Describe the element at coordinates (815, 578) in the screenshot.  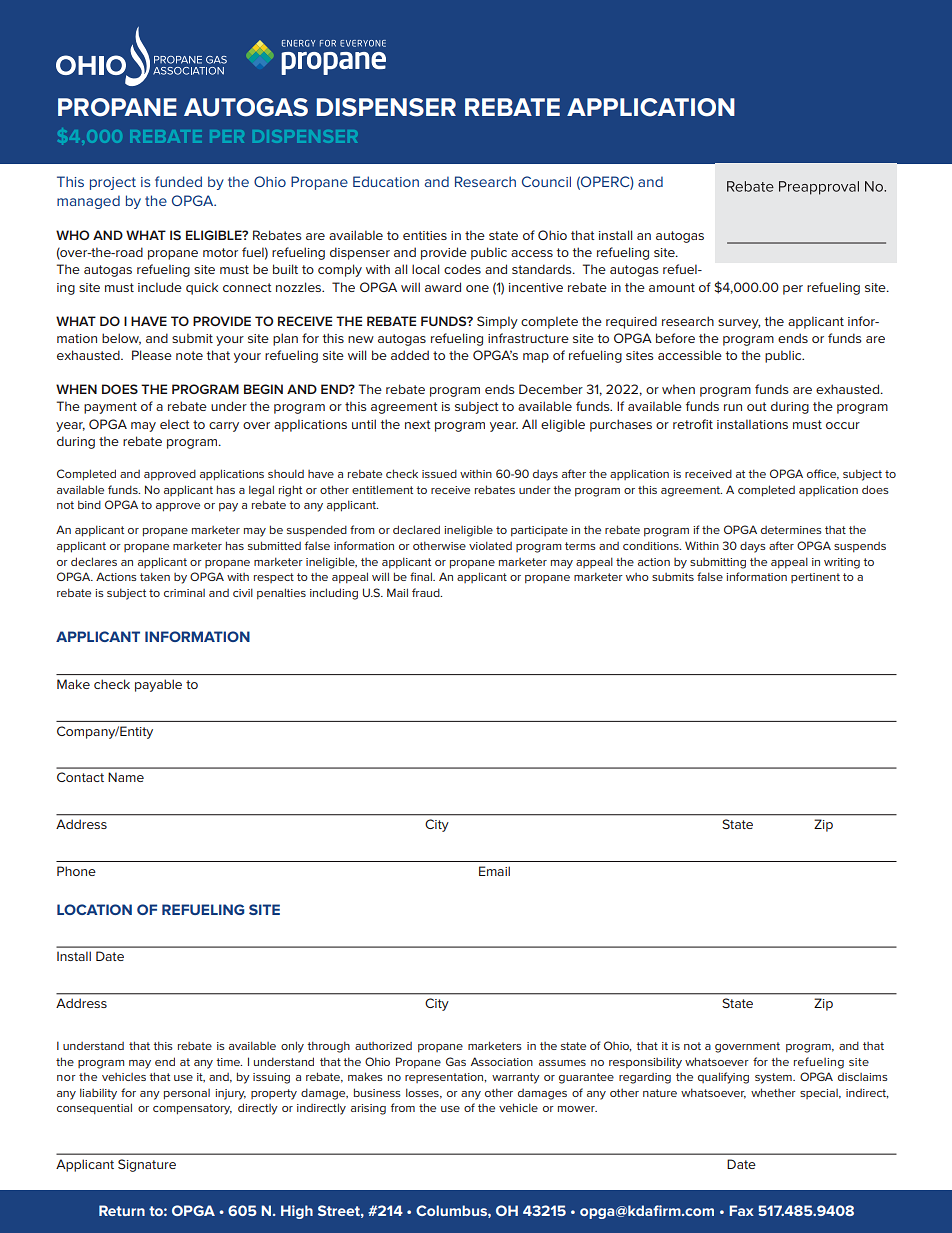
I see `pertinent` at that location.
